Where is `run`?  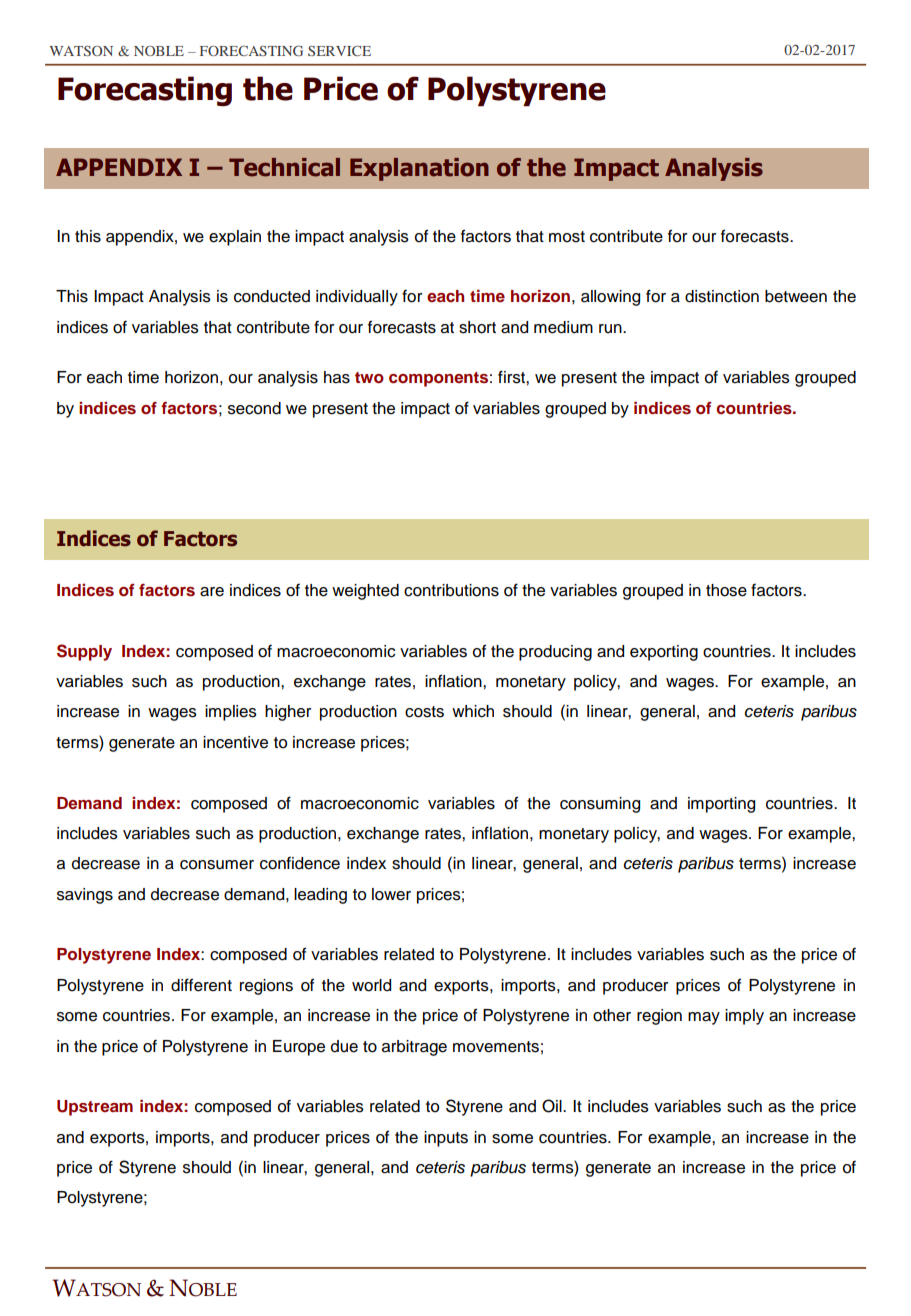 run is located at coordinates (611, 329).
